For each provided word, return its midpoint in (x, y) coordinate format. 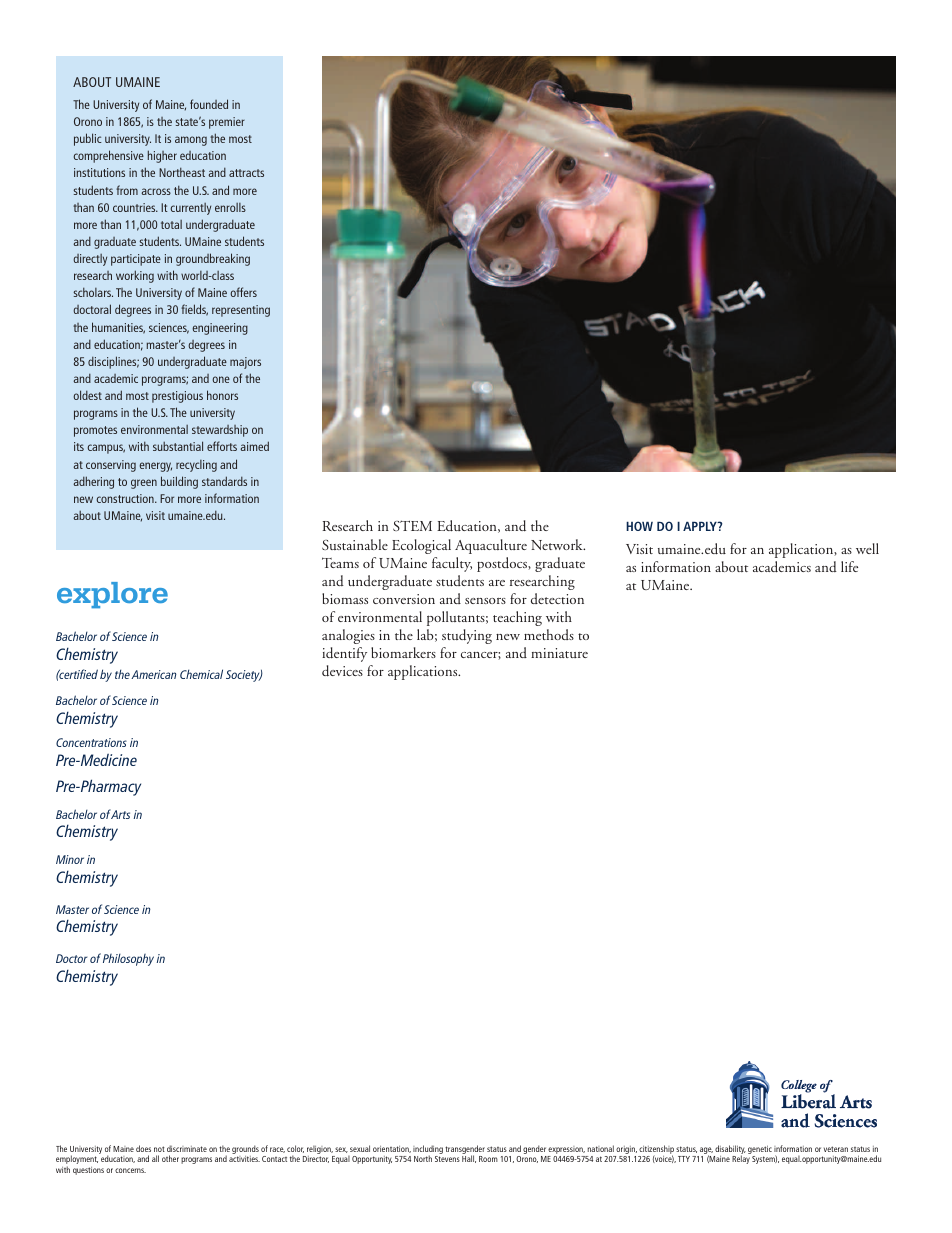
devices (342, 671)
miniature (559, 653)
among (191, 141)
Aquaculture (491, 546)
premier (227, 123)
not (159, 1149)
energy (155, 467)
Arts (120, 814)
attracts (246, 173)
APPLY (701, 526)
